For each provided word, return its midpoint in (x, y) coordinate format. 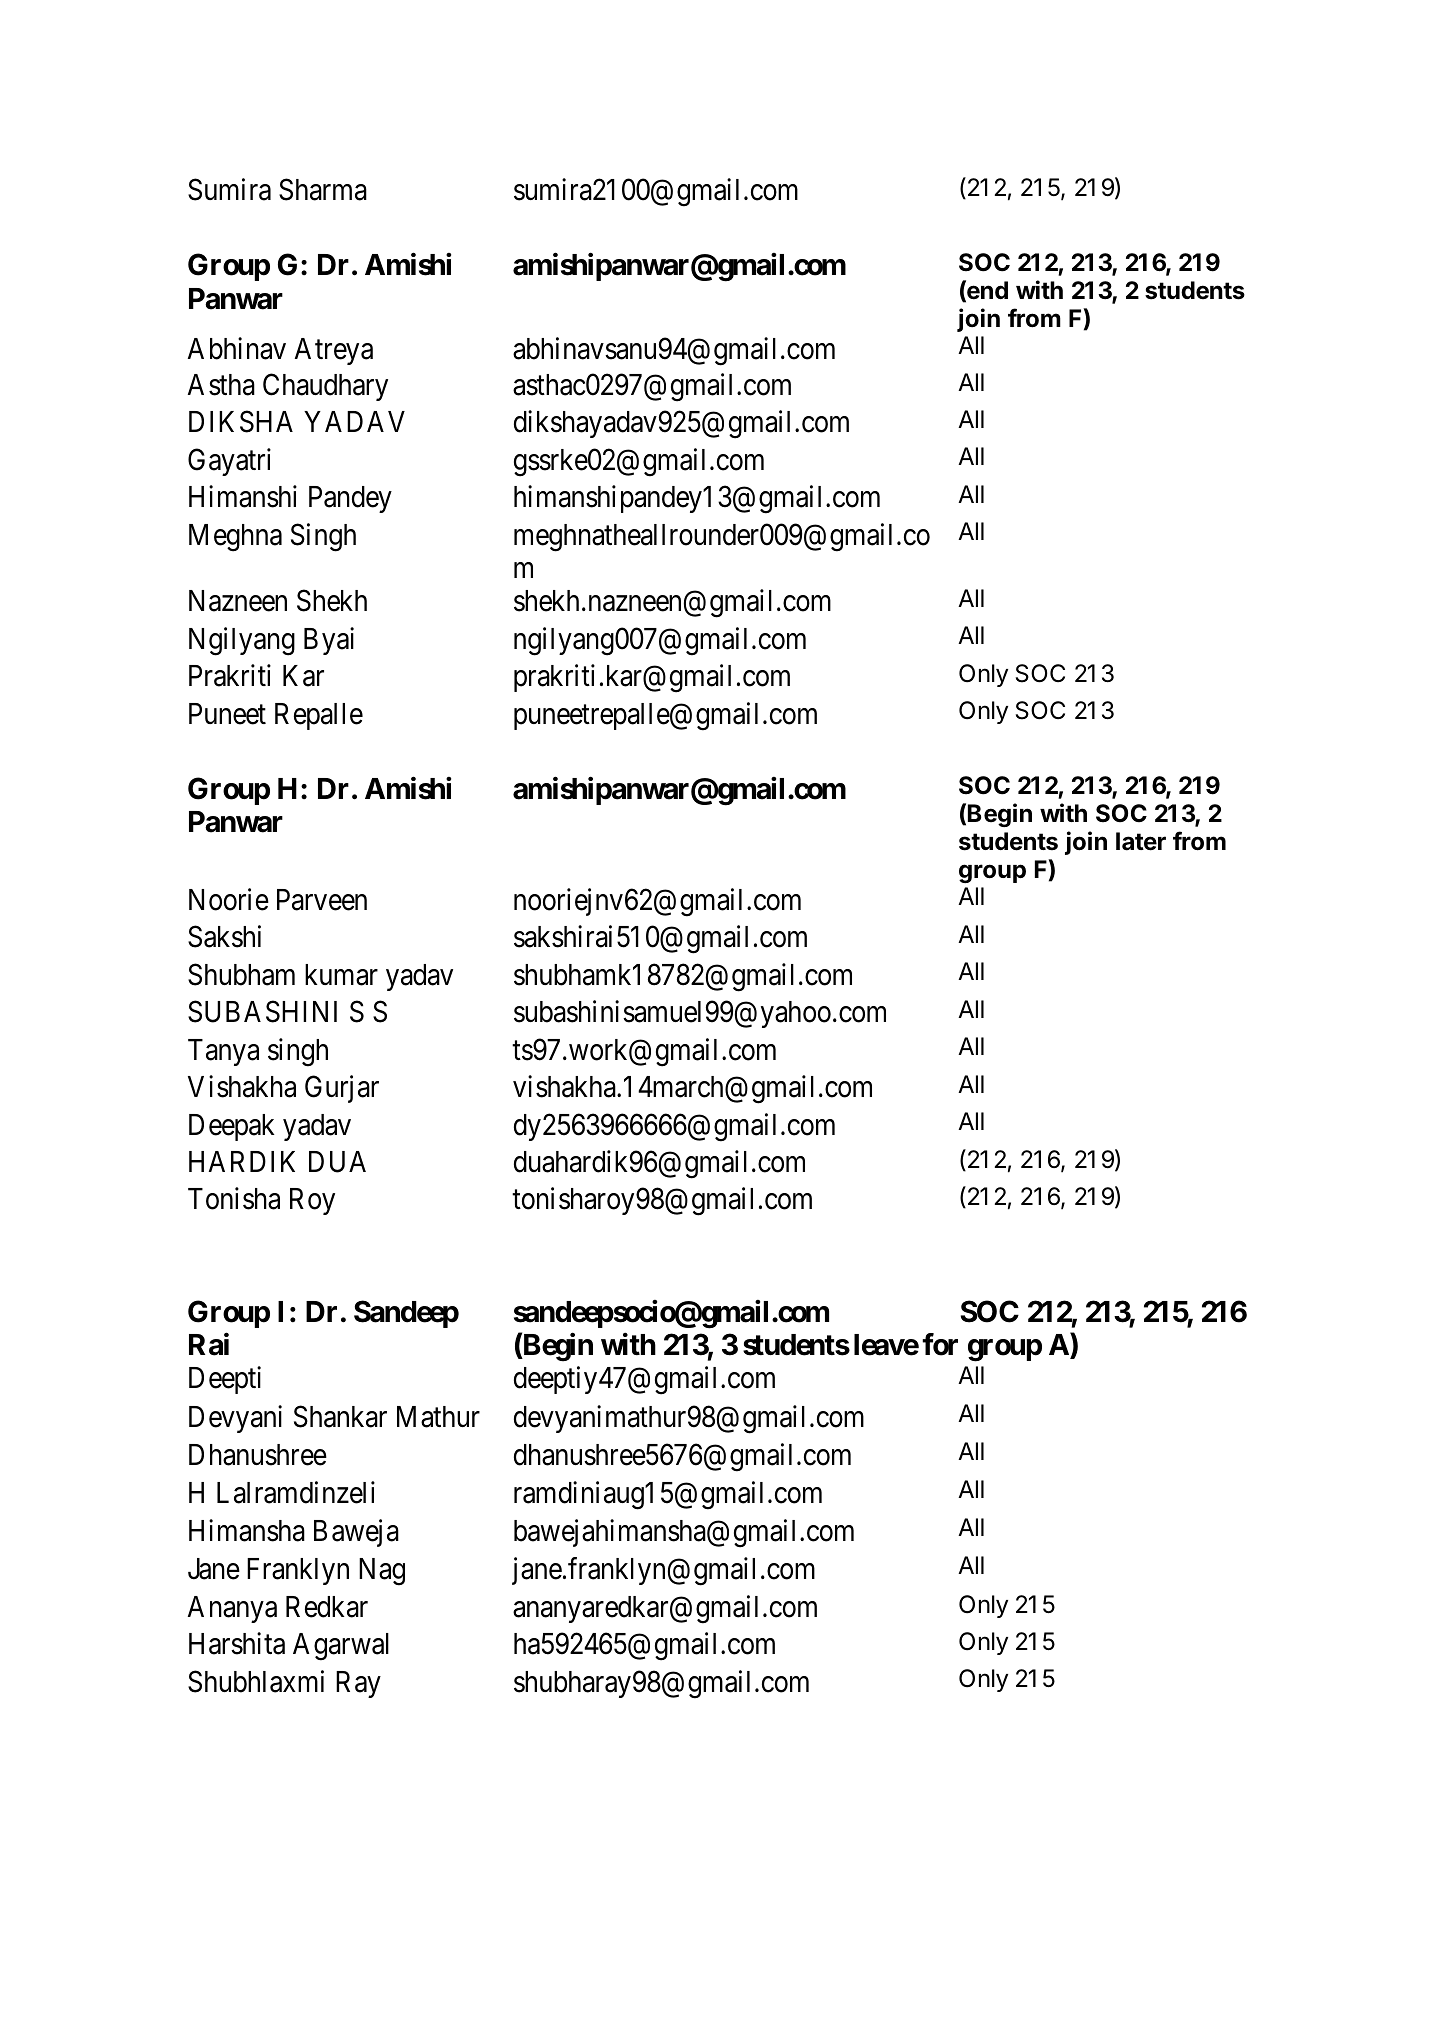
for (940, 1344)
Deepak (232, 1127)
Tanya (223, 1052)
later (1141, 841)
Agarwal (341, 1647)
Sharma (323, 190)
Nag (382, 1572)
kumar (341, 975)
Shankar (340, 1416)
